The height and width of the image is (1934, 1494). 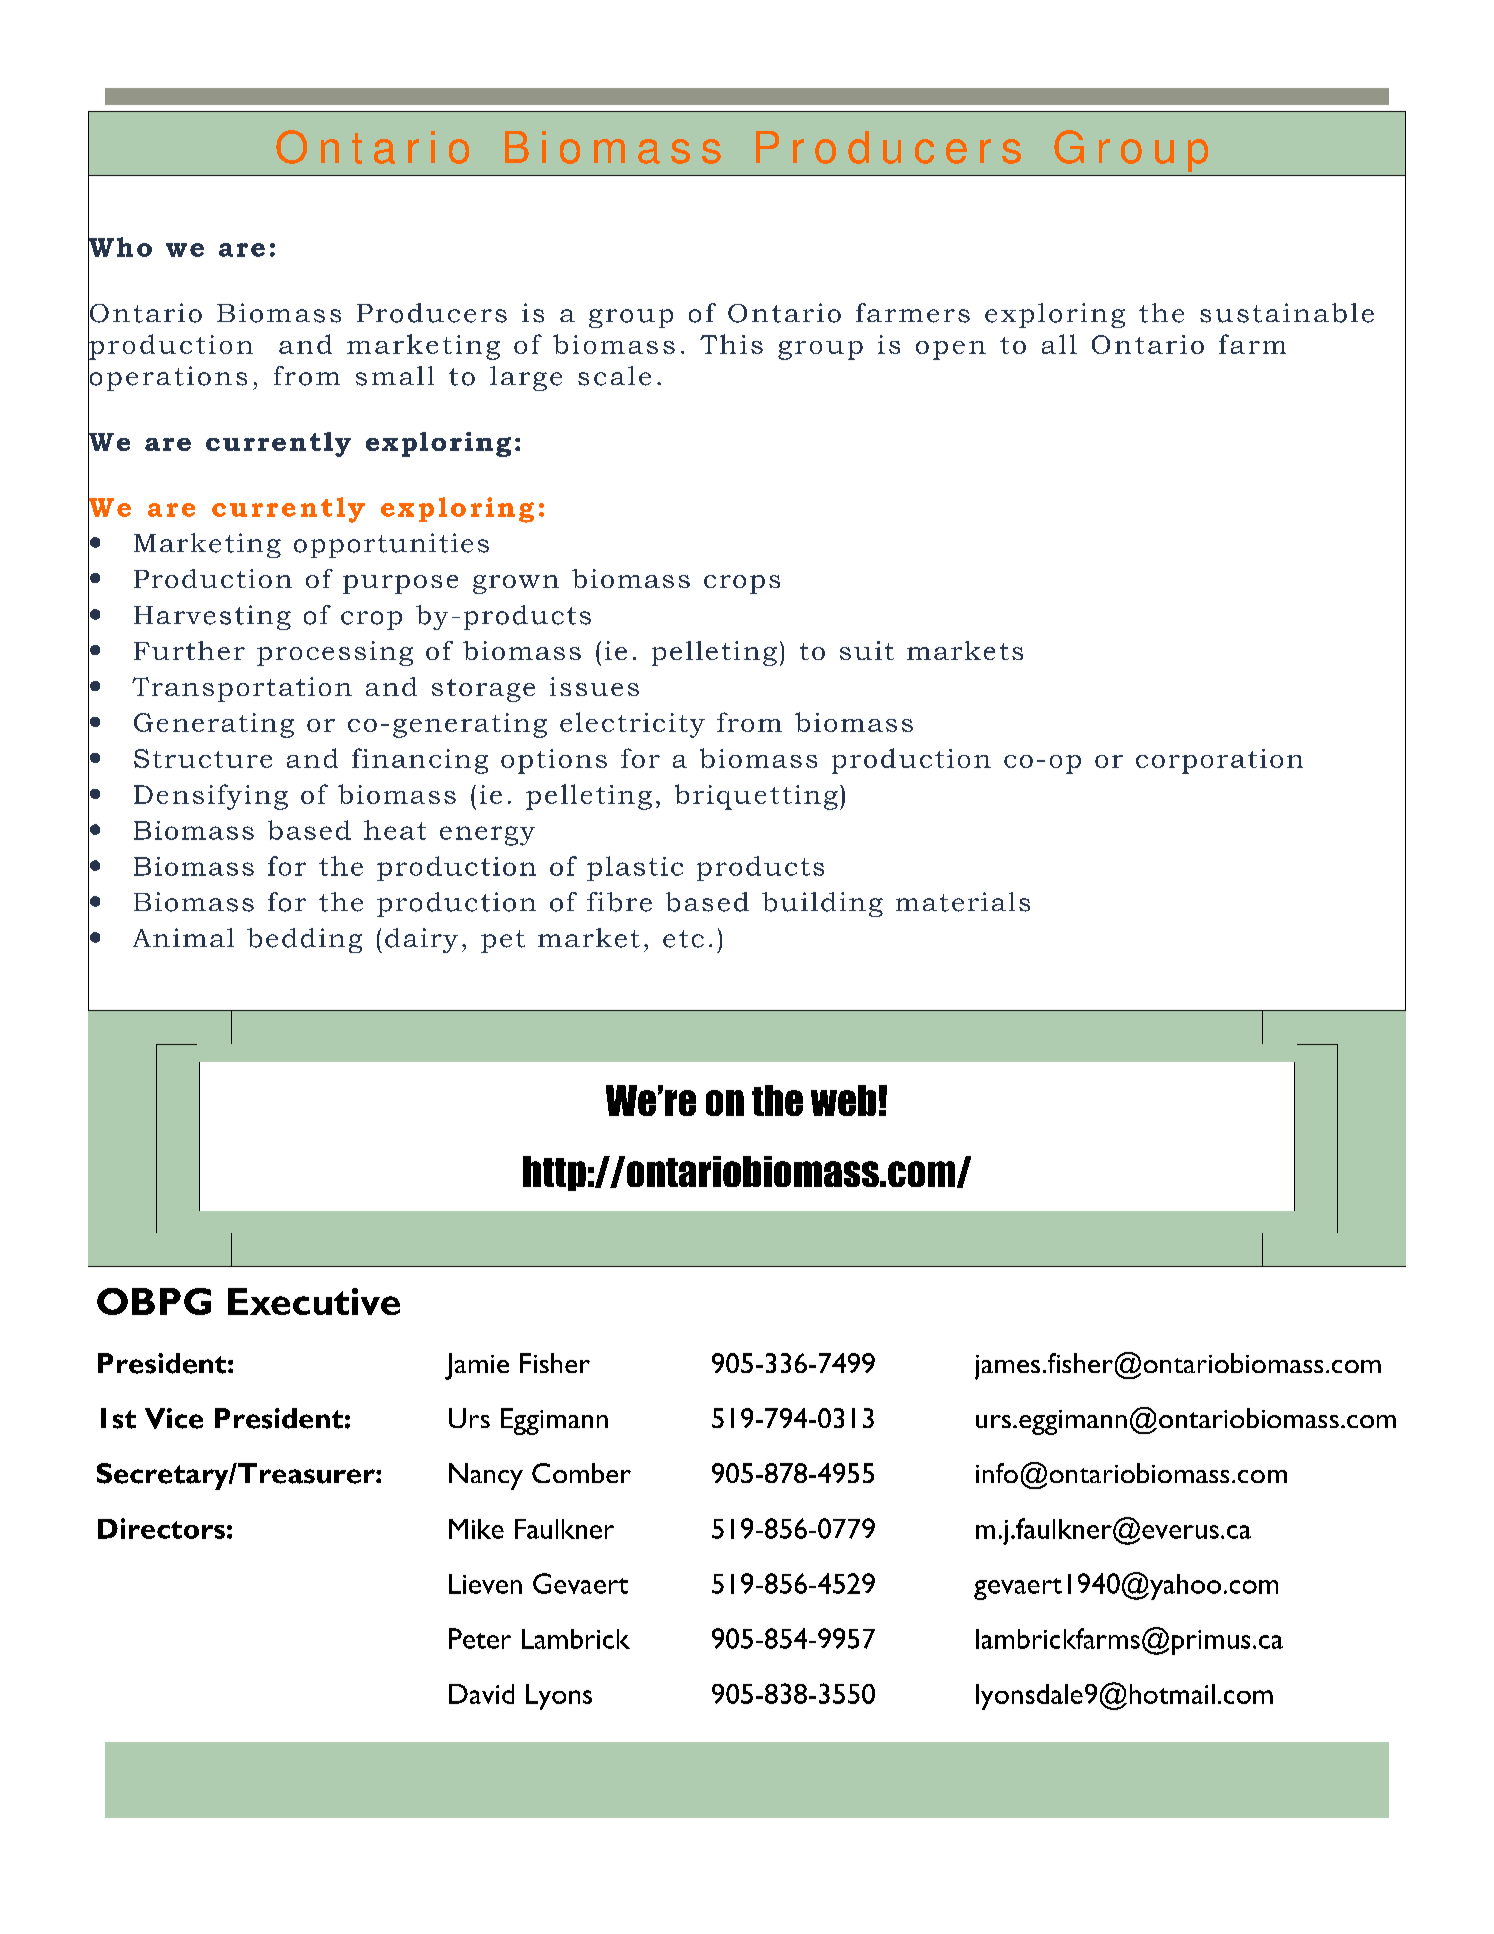 What do you see at coordinates (120, 247) in the image?
I see `Who` at bounding box center [120, 247].
